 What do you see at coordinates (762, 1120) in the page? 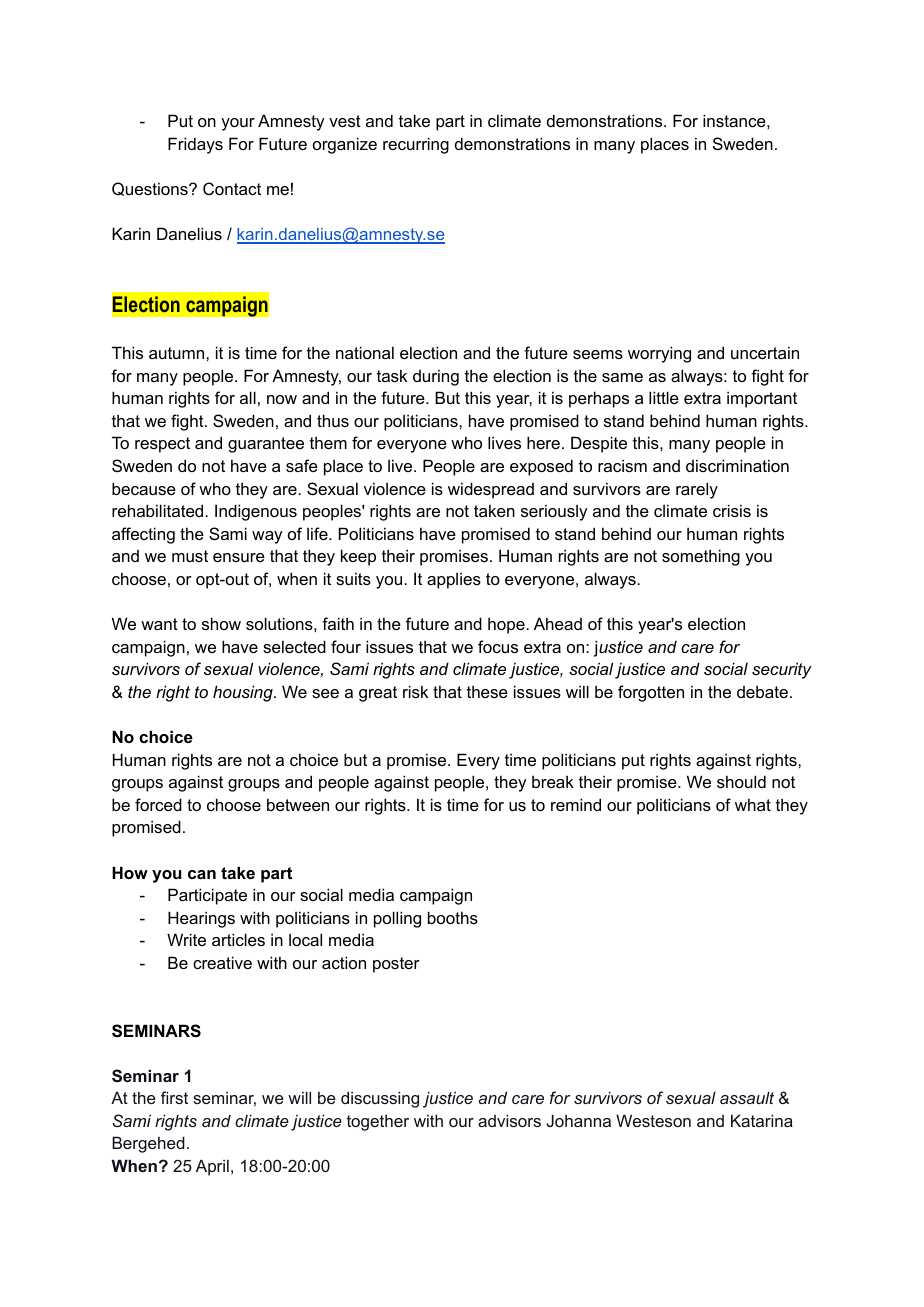
I see `Katarina` at bounding box center [762, 1120].
